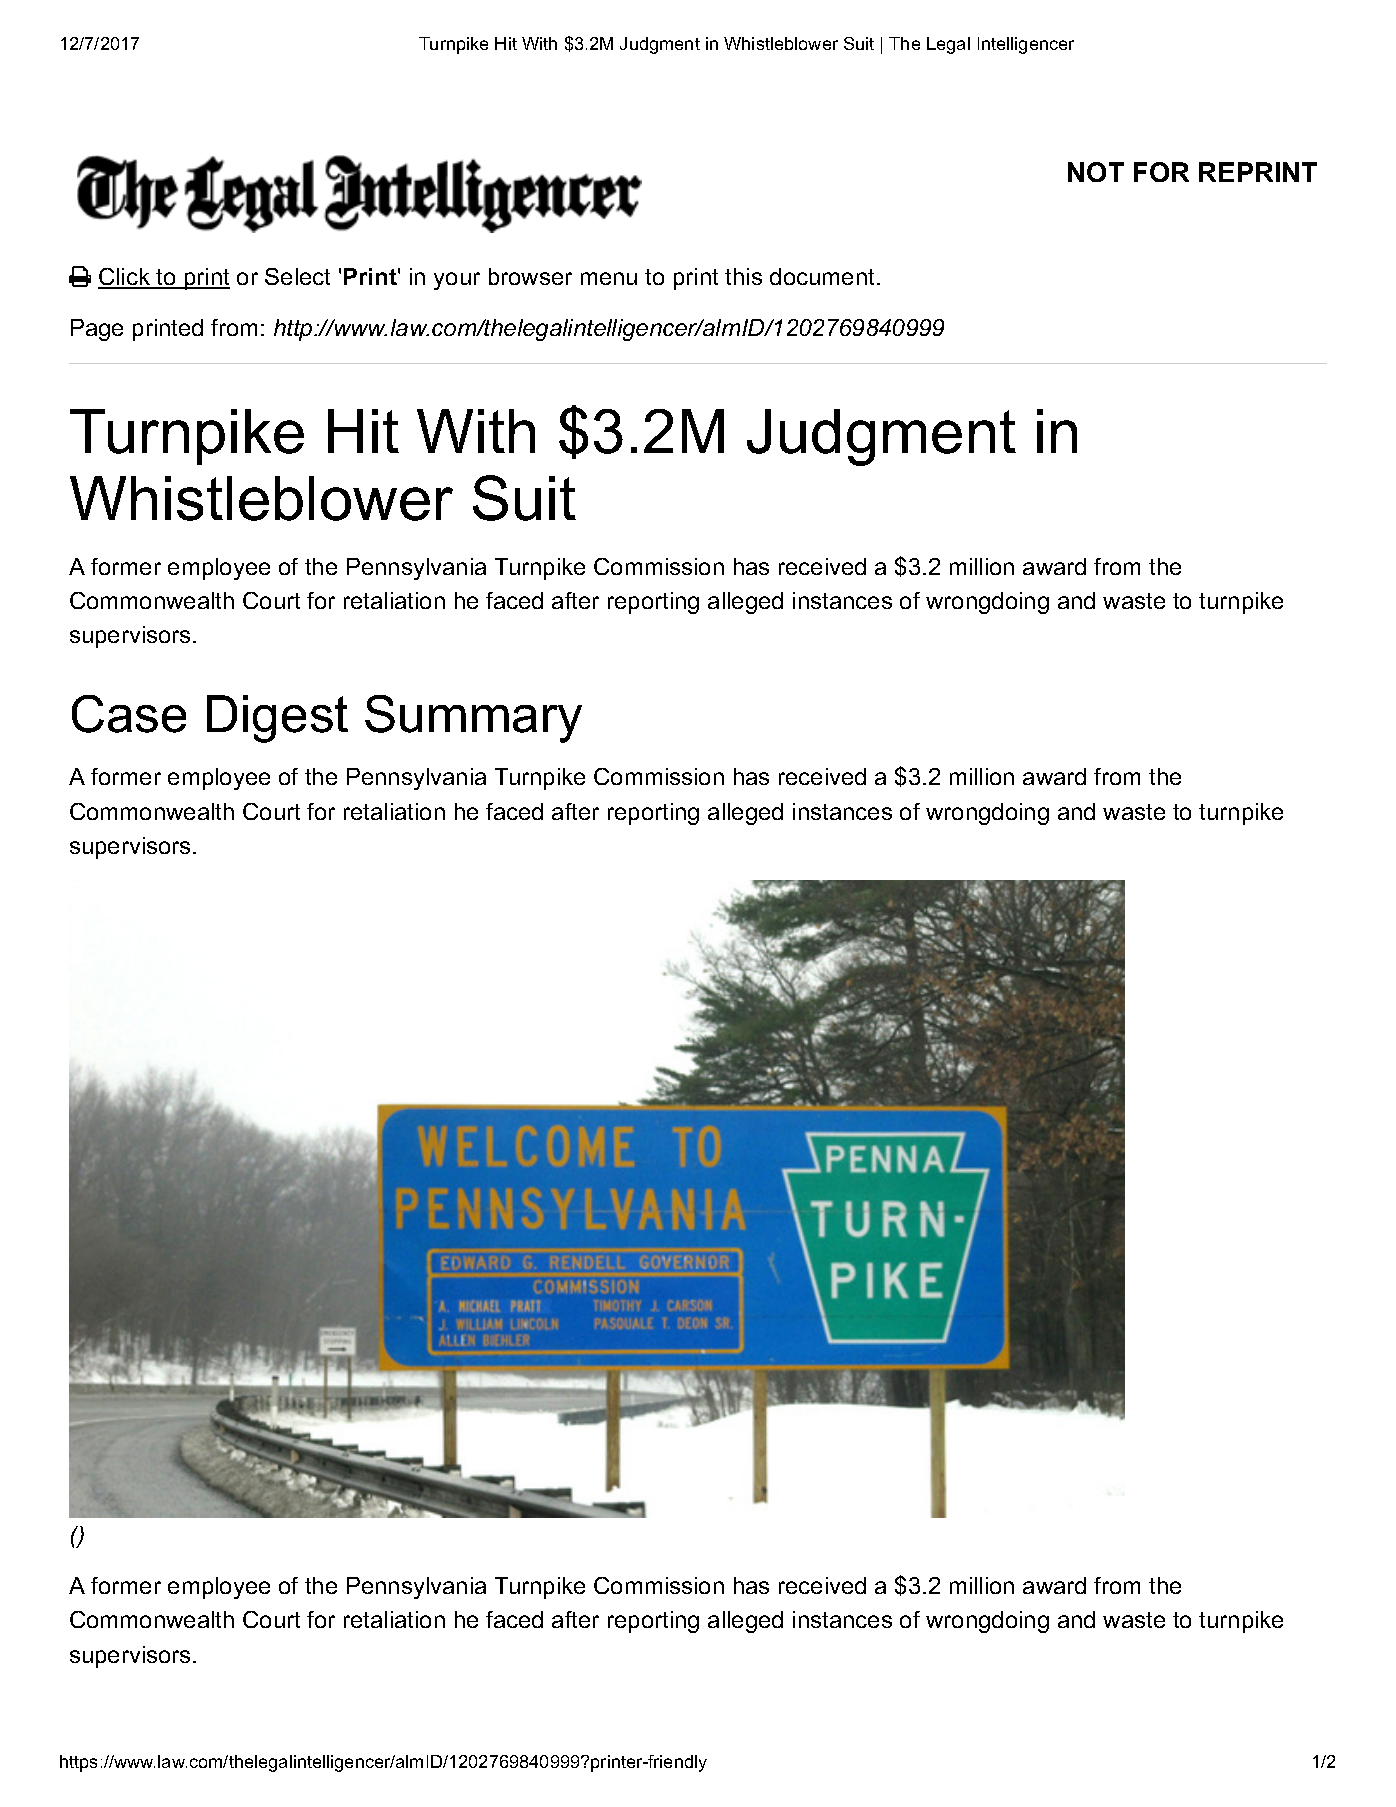 The image size is (1396, 1807). What do you see at coordinates (530, 276) in the page?
I see `browser` at bounding box center [530, 276].
